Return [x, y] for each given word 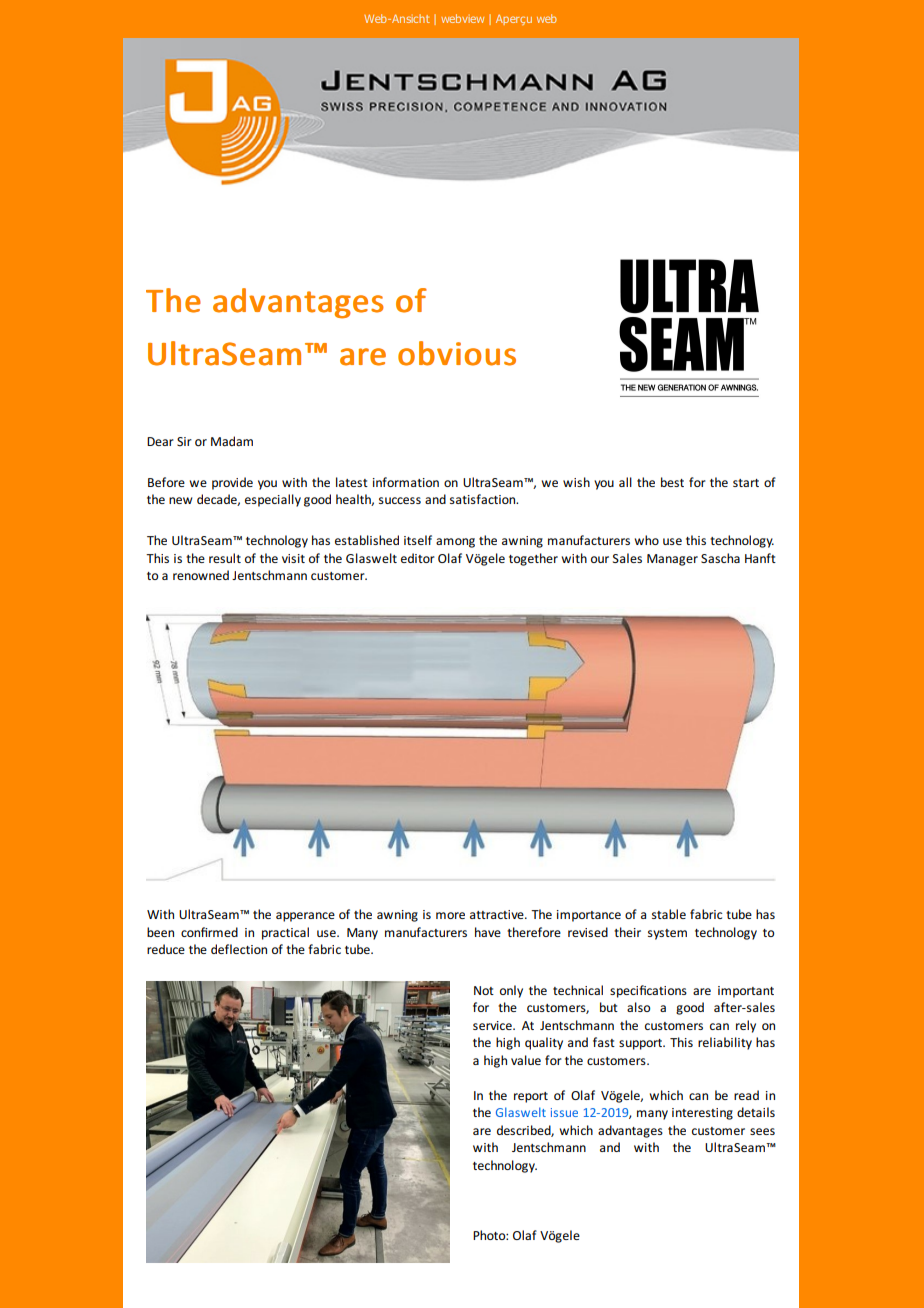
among [455, 543]
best [672, 482]
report [531, 1097]
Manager [672, 560]
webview [462, 18]
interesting [702, 1114]
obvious [457, 353]
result [225, 558]
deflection [239, 949]
